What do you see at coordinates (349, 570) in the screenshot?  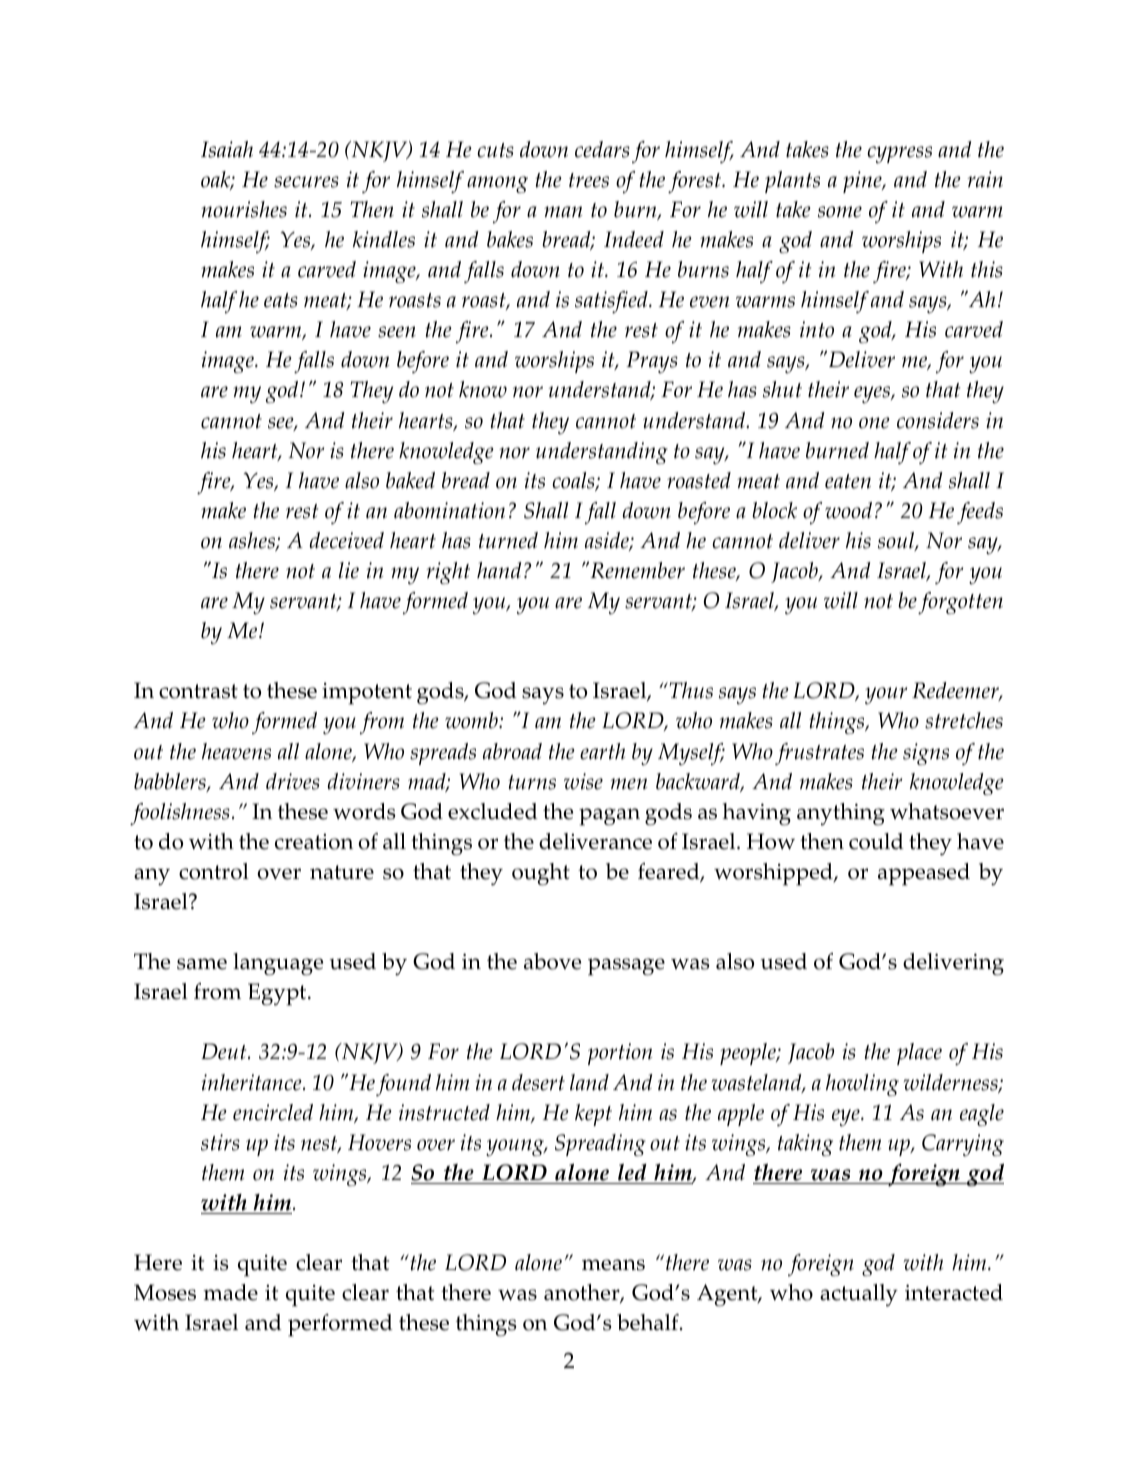 I see `lie` at bounding box center [349, 570].
